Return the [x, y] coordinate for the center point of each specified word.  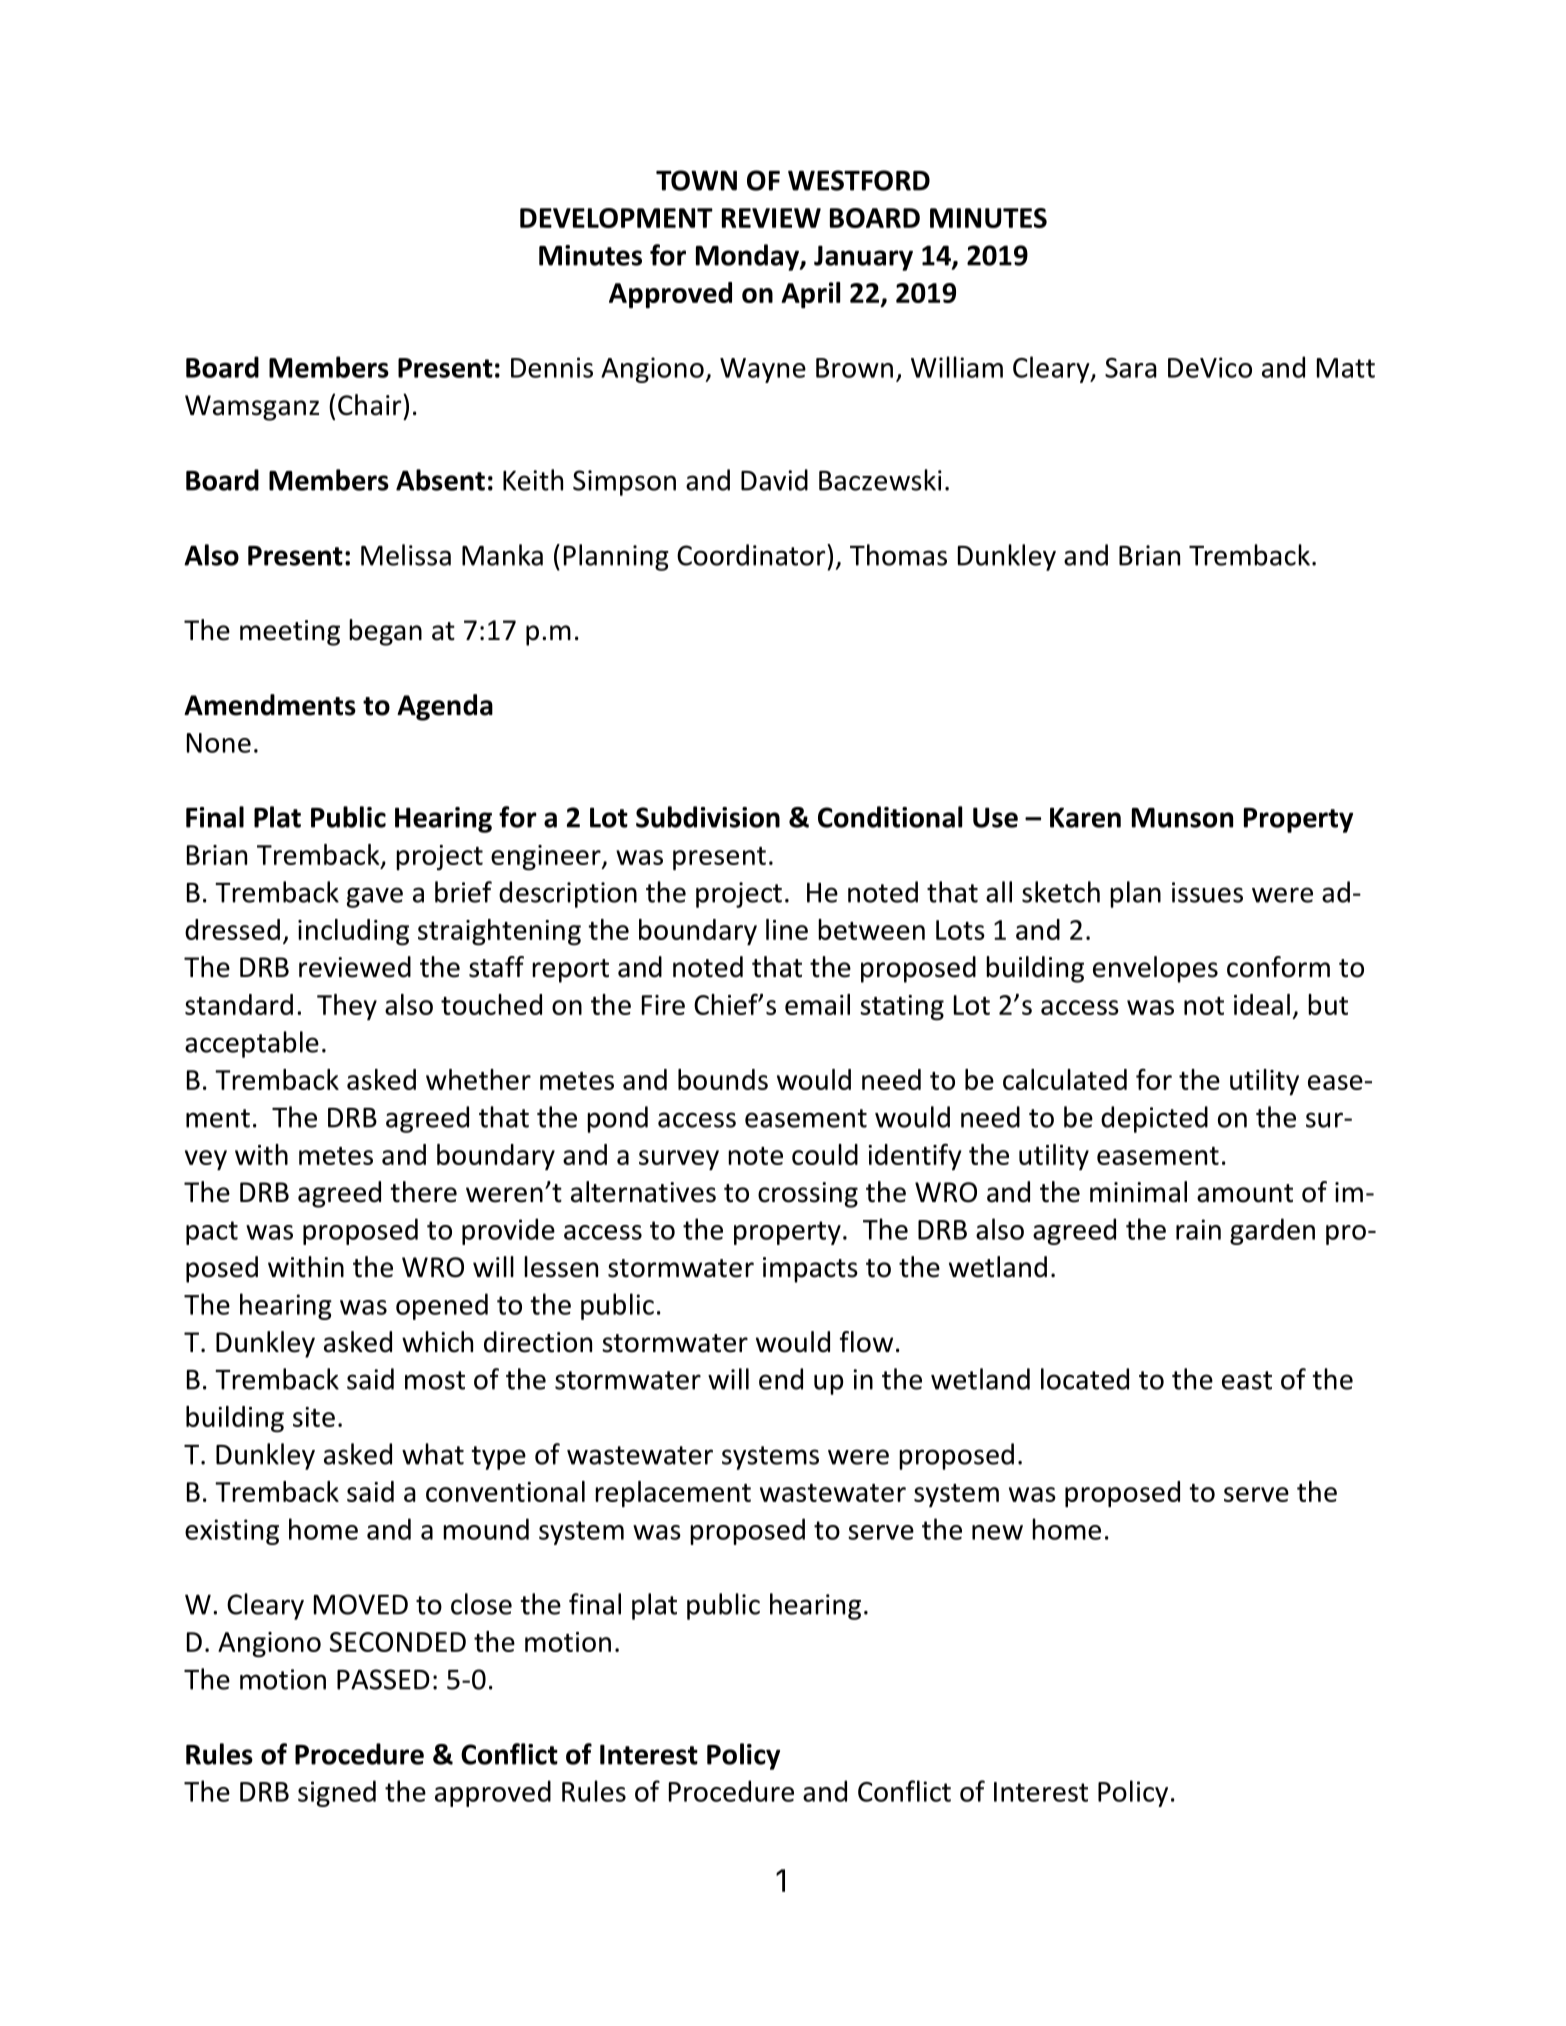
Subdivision [708, 817]
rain [1198, 1229]
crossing [808, 1195]
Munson [1182, 818]
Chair [371, 405]
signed [337, 1793]
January [863, 258]
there [423, 1192]
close [481, 1604]
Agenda [445, 707]
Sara [1131, 368]
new [997, 1532]
